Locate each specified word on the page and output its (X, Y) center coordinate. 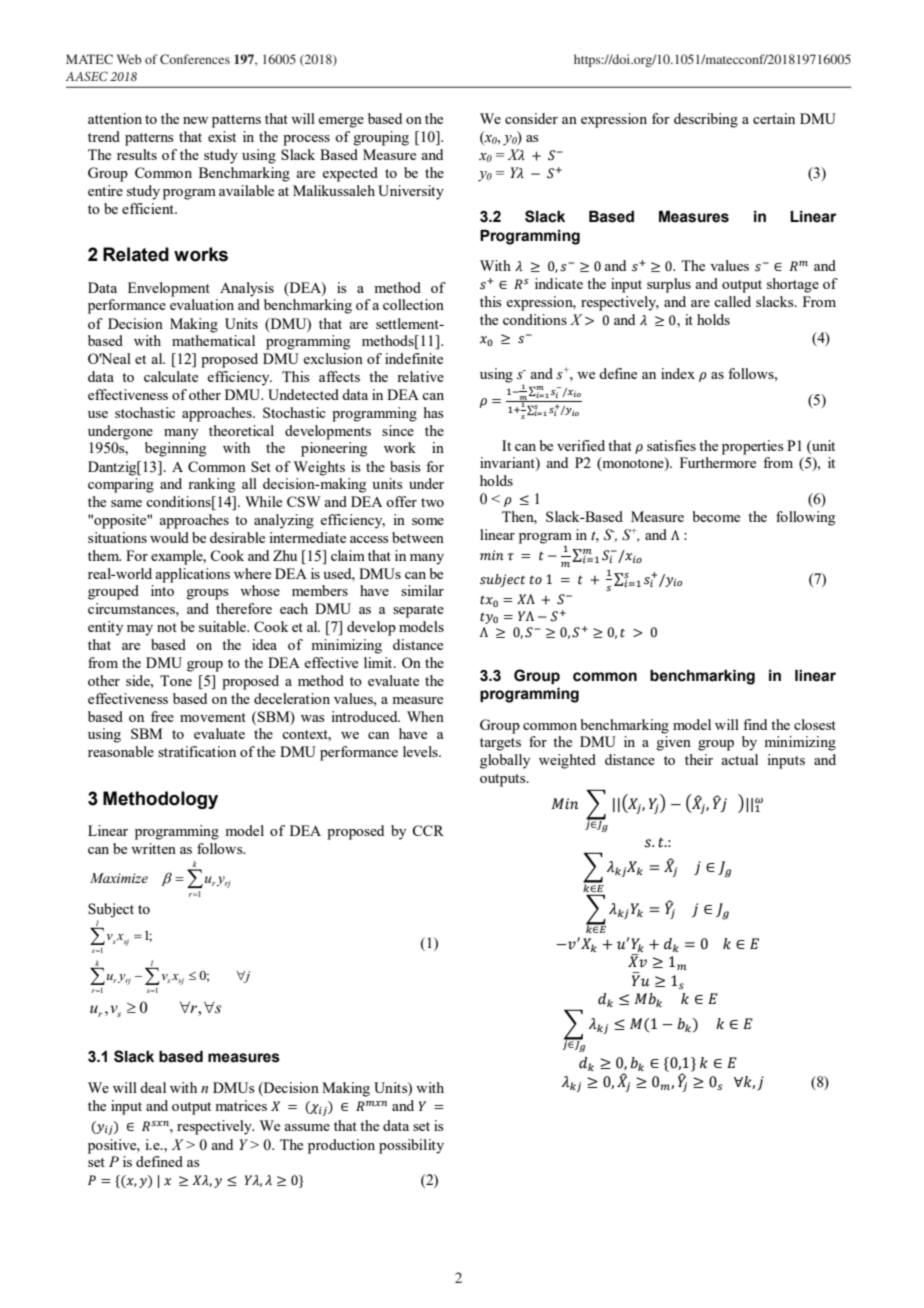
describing (706, 120)
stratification (197, 751)
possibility (411, 1146)
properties (753, 447)
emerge (341, 122)
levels (421, 751)
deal (153, 1087)
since (398, 430)
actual (739, 759)
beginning (175, 449)
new (195, 120)
